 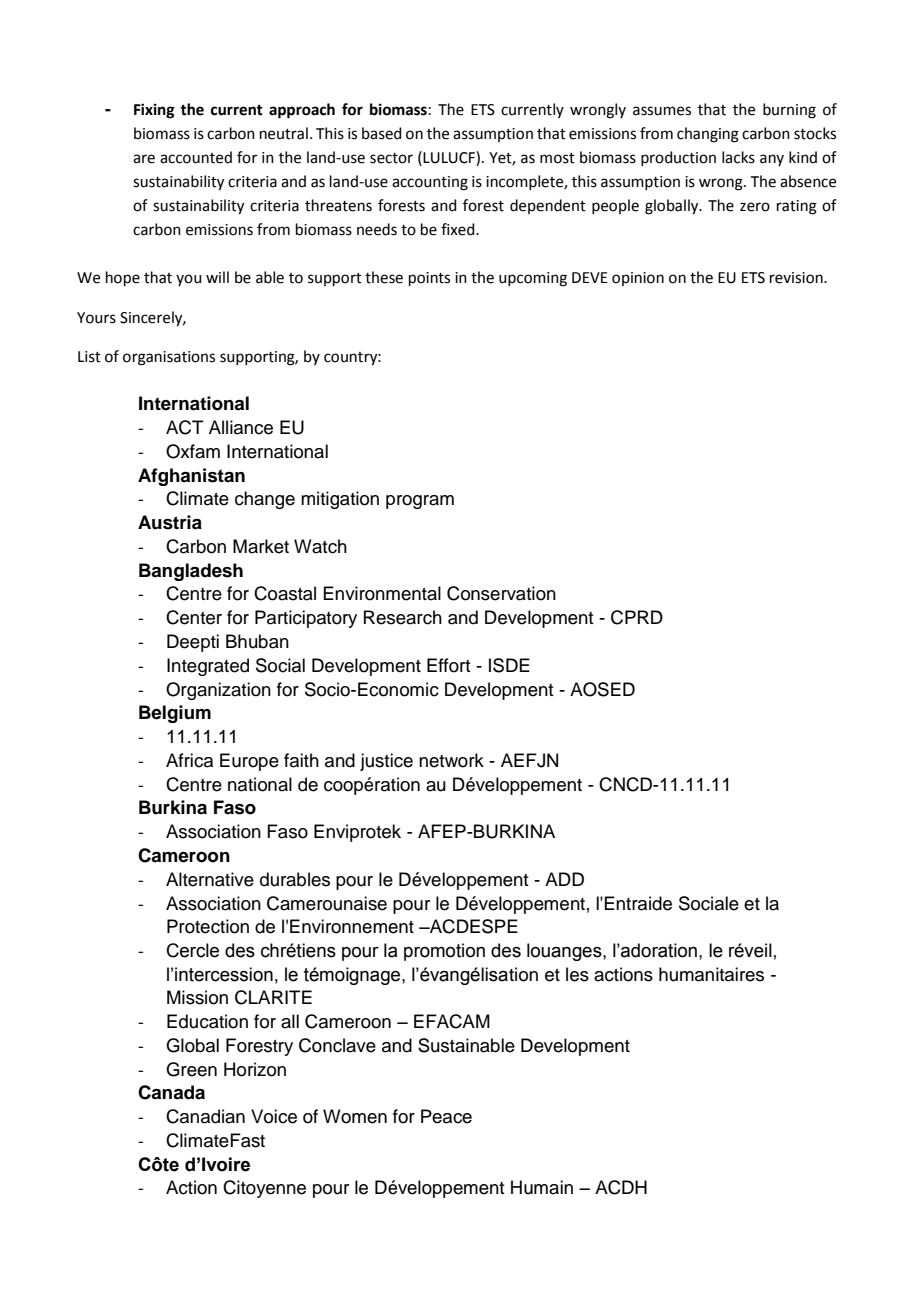 I want to click on Alternative, so click(x=210, y=879).
